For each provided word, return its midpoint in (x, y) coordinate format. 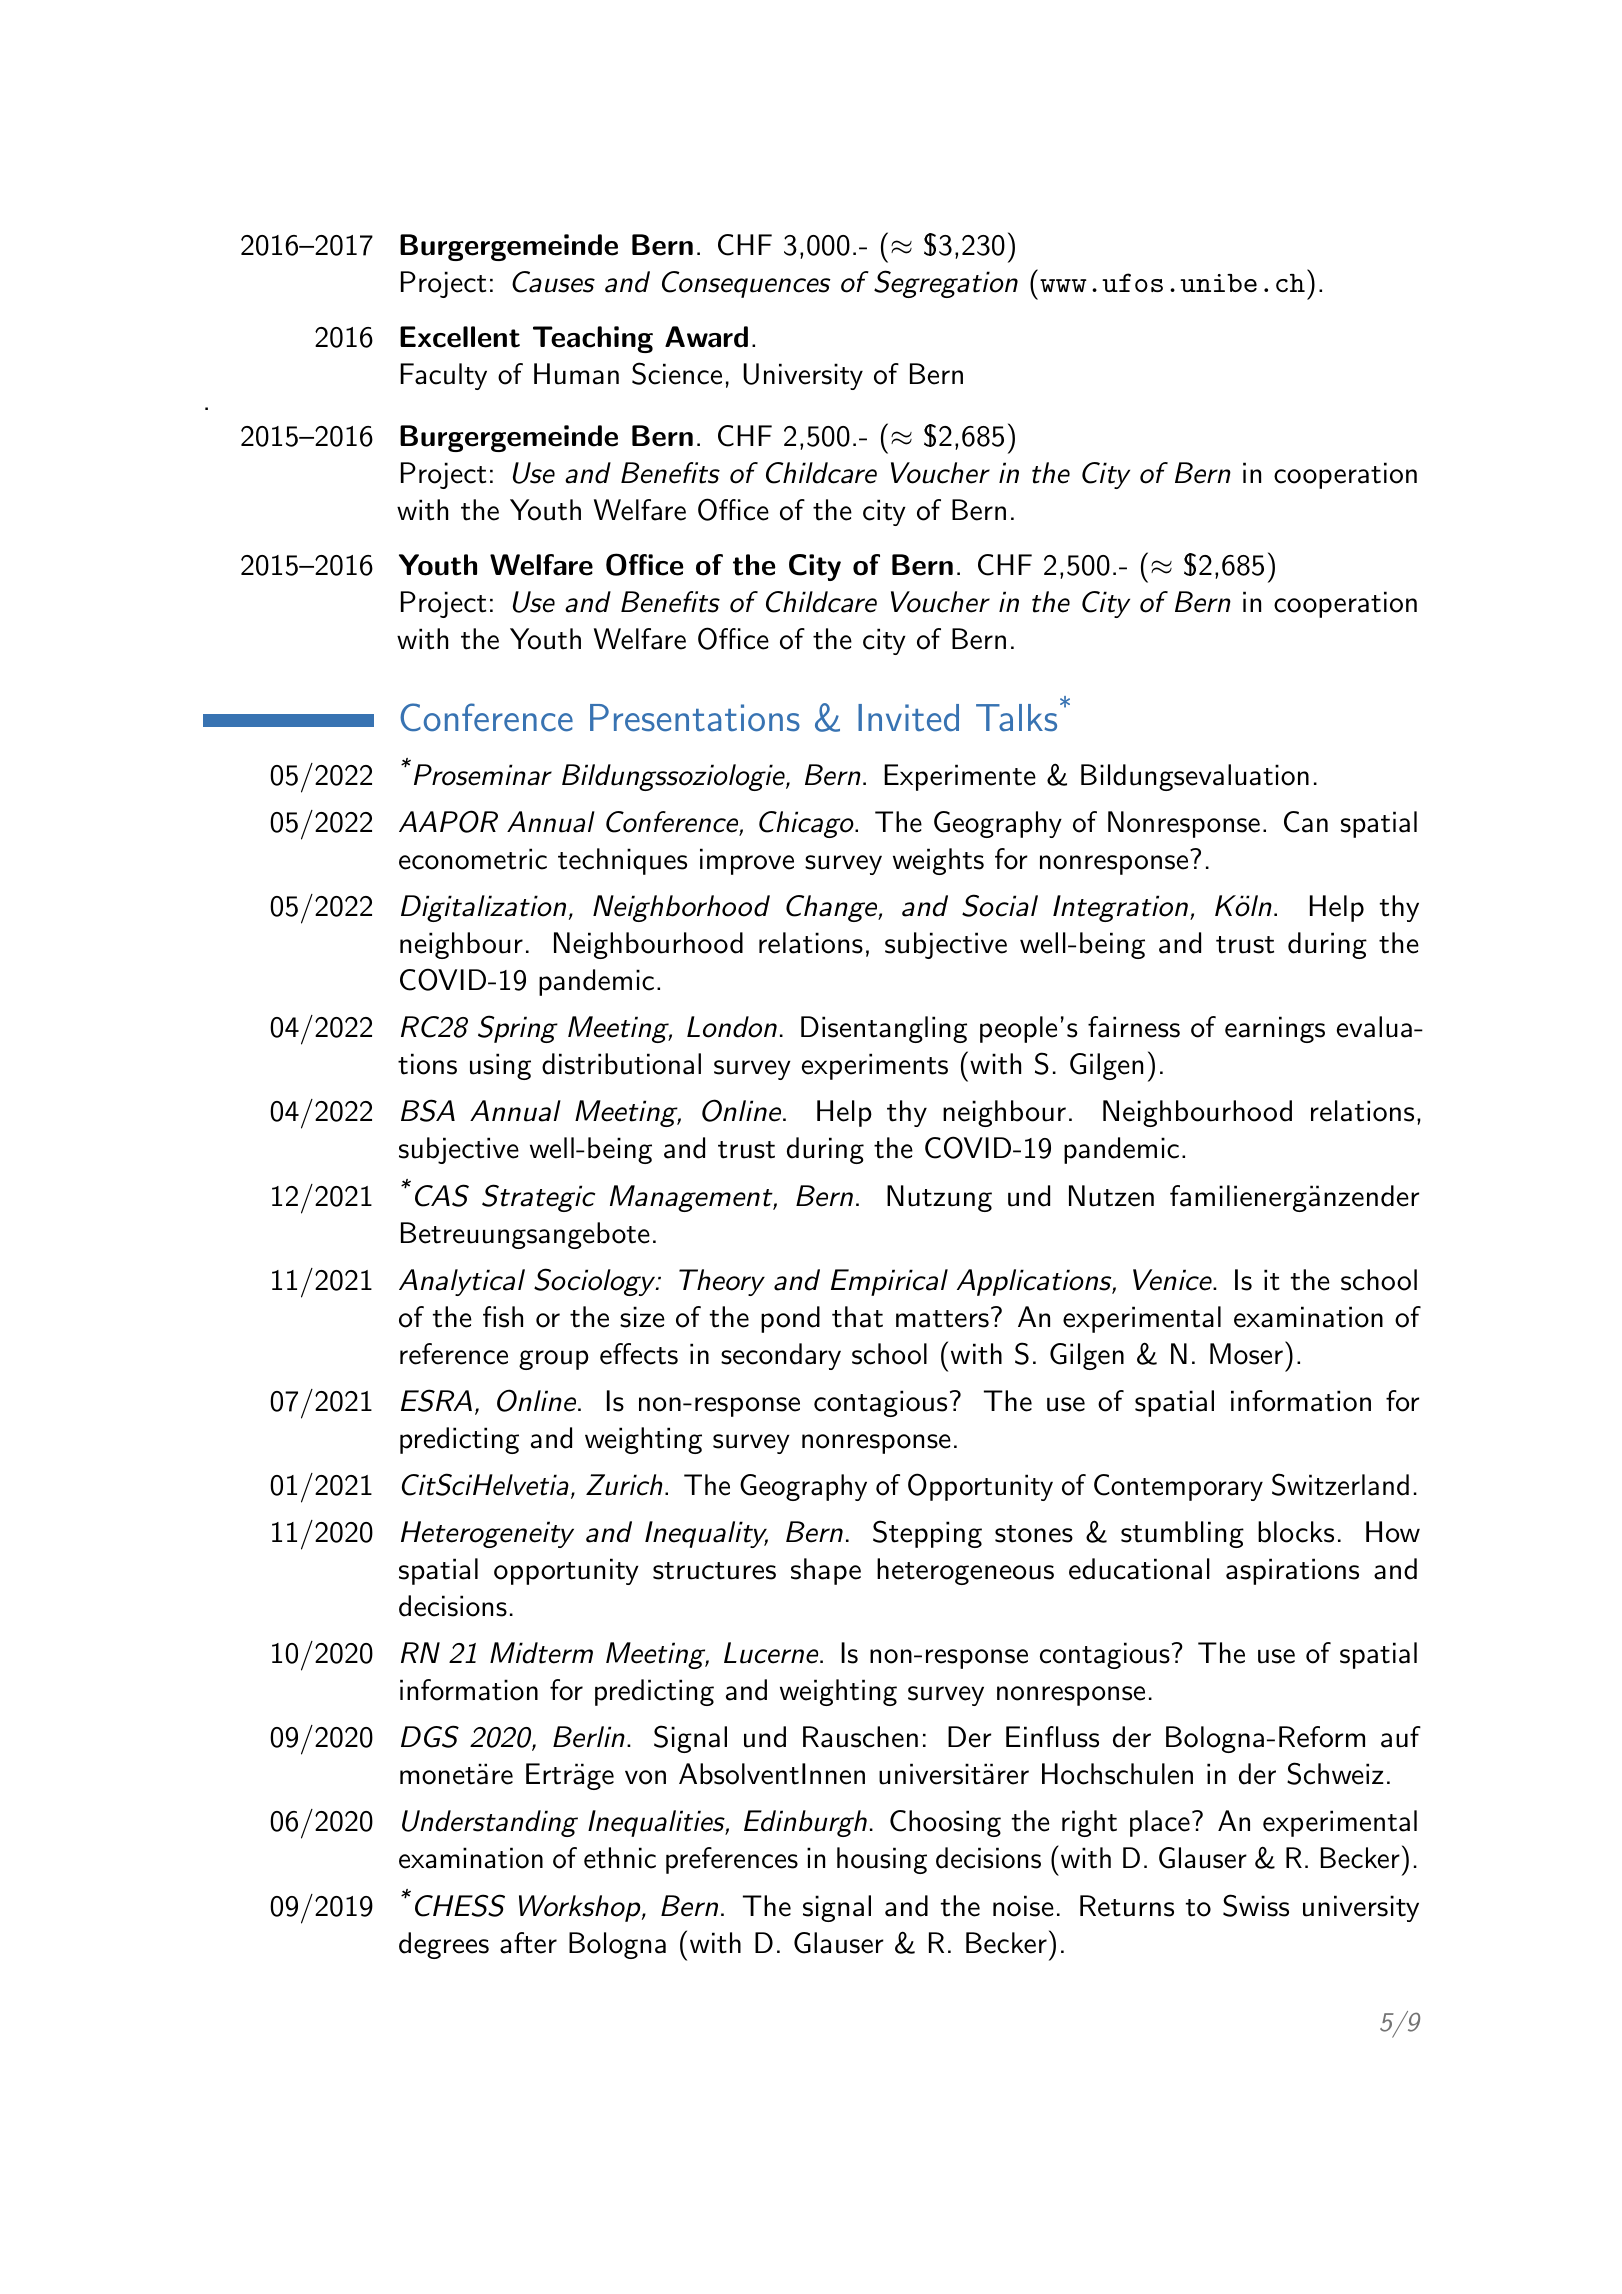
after (528, 1943)
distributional (621, 1064)
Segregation (946, 284)
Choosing (945, 1823)
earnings (1275, 1029)
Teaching (593, 339)
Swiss (1256, 1905)
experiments (875, 1066)
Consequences (746, 284)
